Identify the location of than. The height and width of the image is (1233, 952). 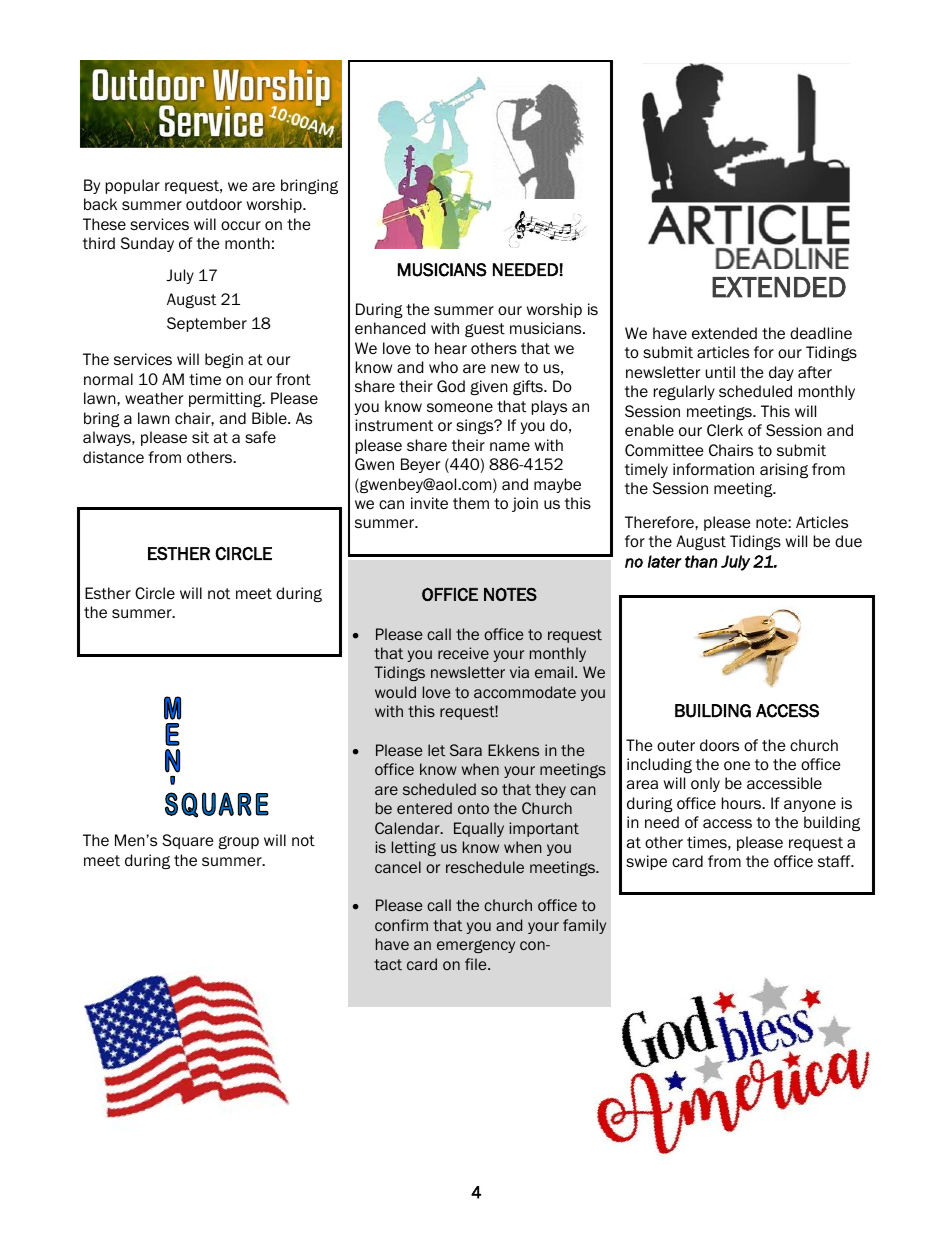
(701, 561).
